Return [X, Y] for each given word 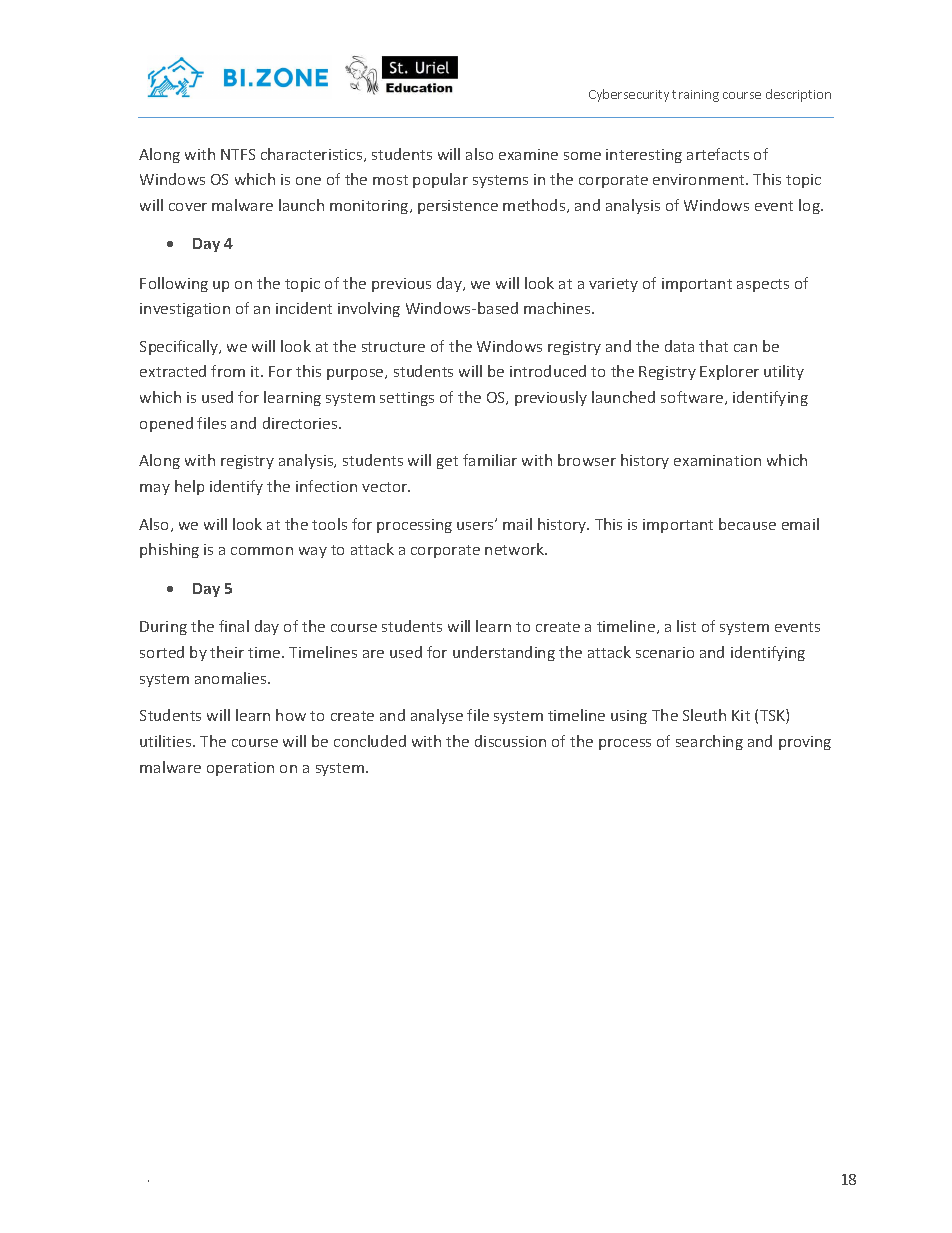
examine [528, 154]
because [747, 524]
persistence [458, 207]
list [686, 626]
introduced [548, 371]
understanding [504, 653]
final [234, 626]
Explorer [729, 372]
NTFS [238, 154]
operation [240, 769]
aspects [763, 285]
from [228, 371]
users [476, 525]
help [189, 487]
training [695, 96]
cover [188, 207]
